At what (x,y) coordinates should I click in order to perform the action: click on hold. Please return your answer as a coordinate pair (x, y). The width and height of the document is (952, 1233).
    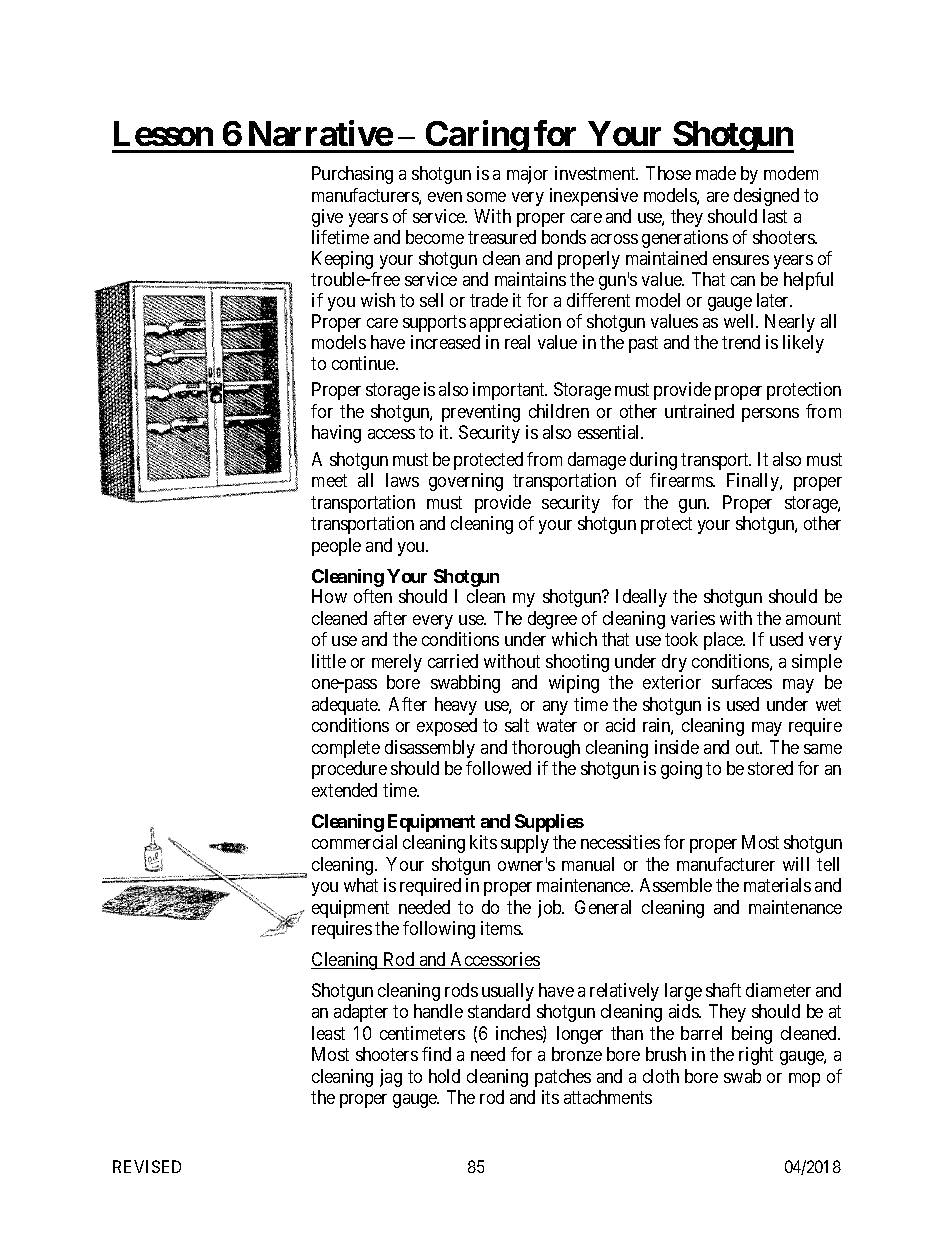
    Looking at the image, I should click on (444, 1076).
